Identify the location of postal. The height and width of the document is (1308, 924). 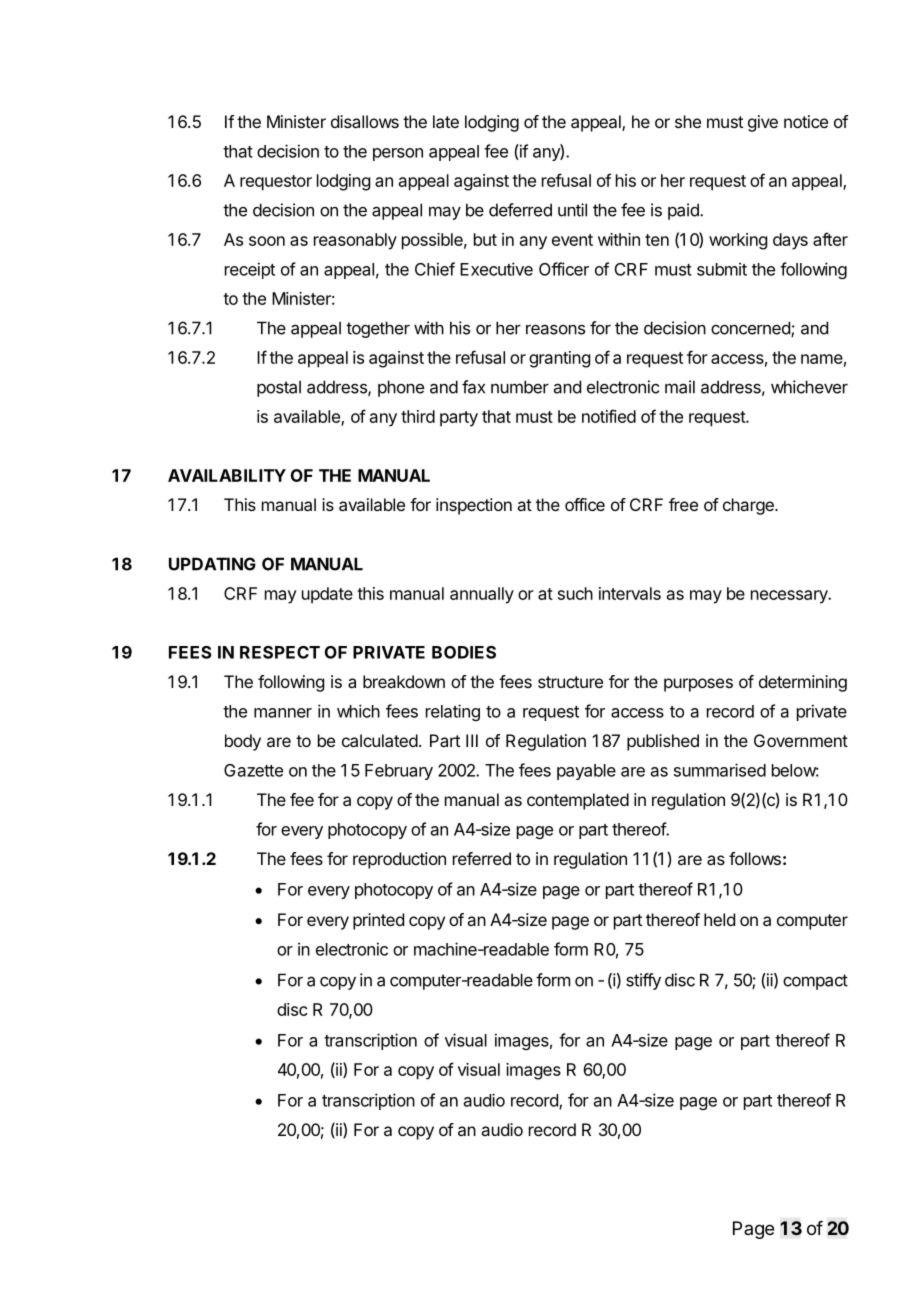
(279, 388).
